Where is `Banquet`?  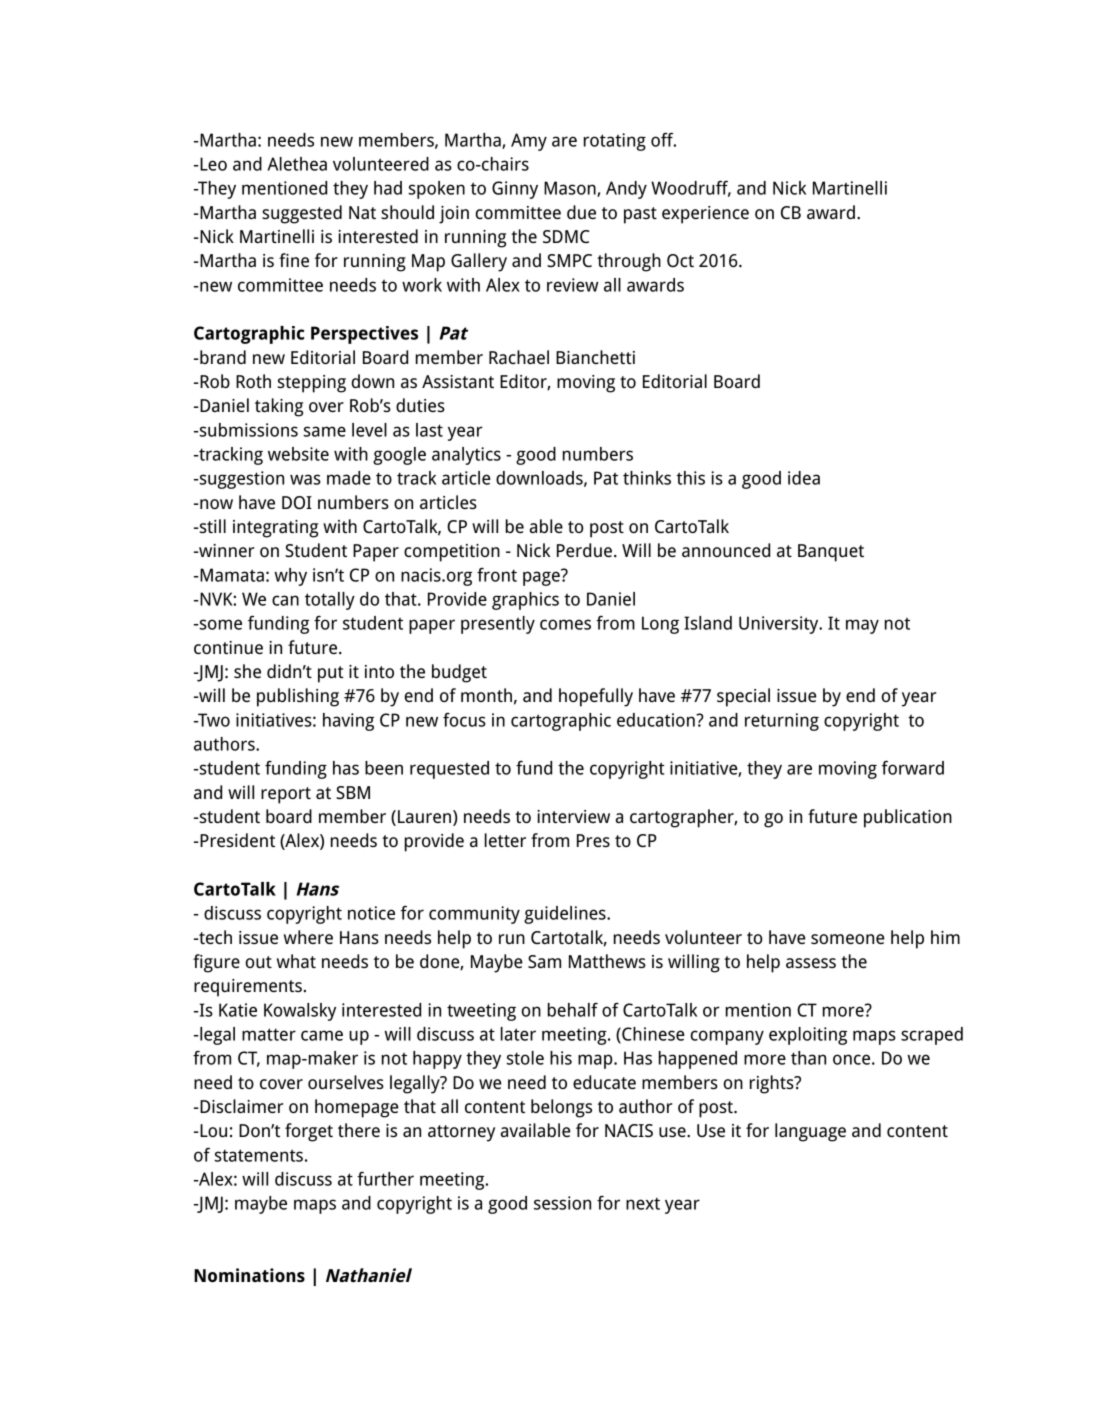 Banquet is located at coordinates (831, 553).
